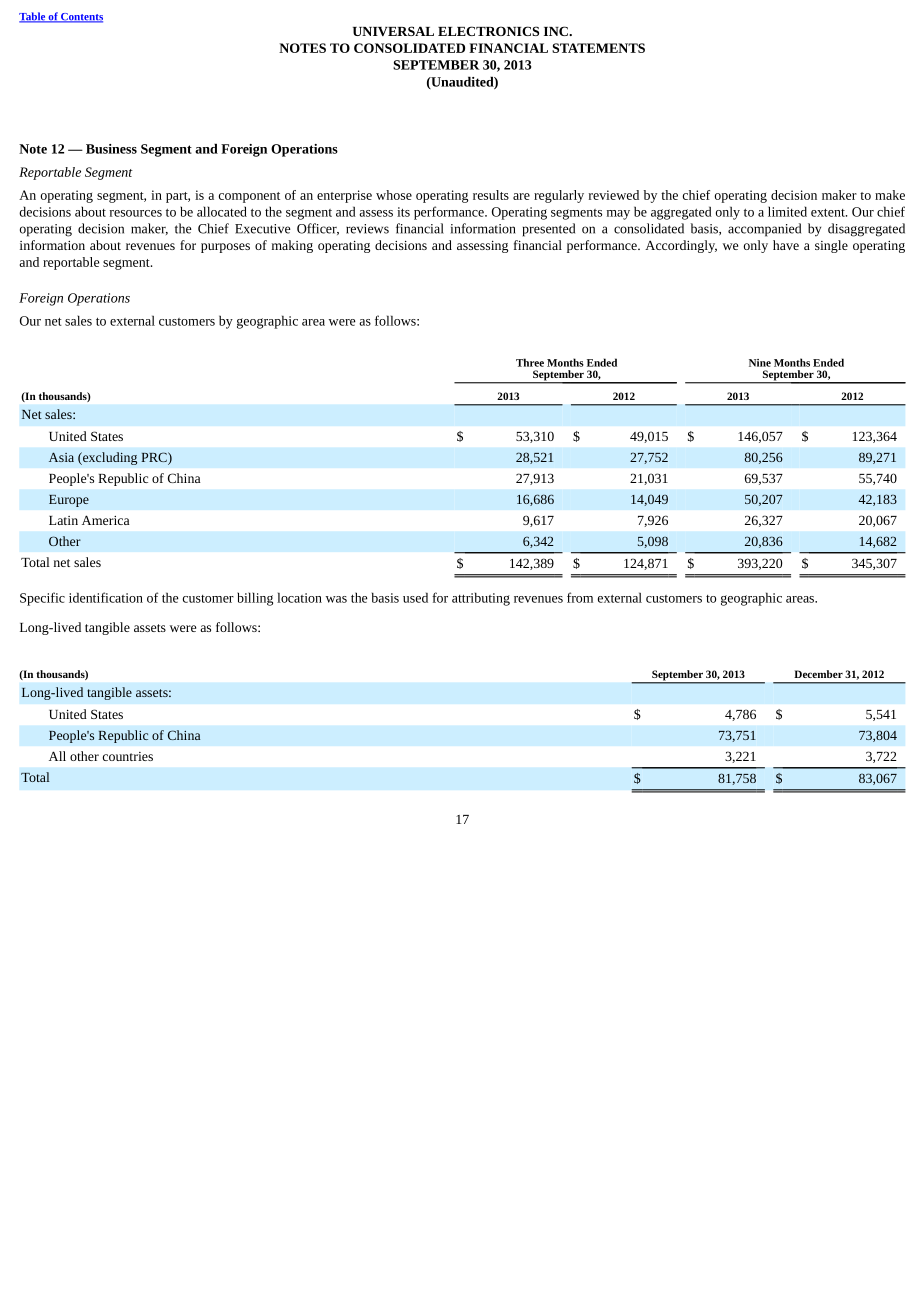 This screenshot has height=1308, width=924. Describe the element at coordinates (818, 674) in the screenshot. I see `December` at that location.
